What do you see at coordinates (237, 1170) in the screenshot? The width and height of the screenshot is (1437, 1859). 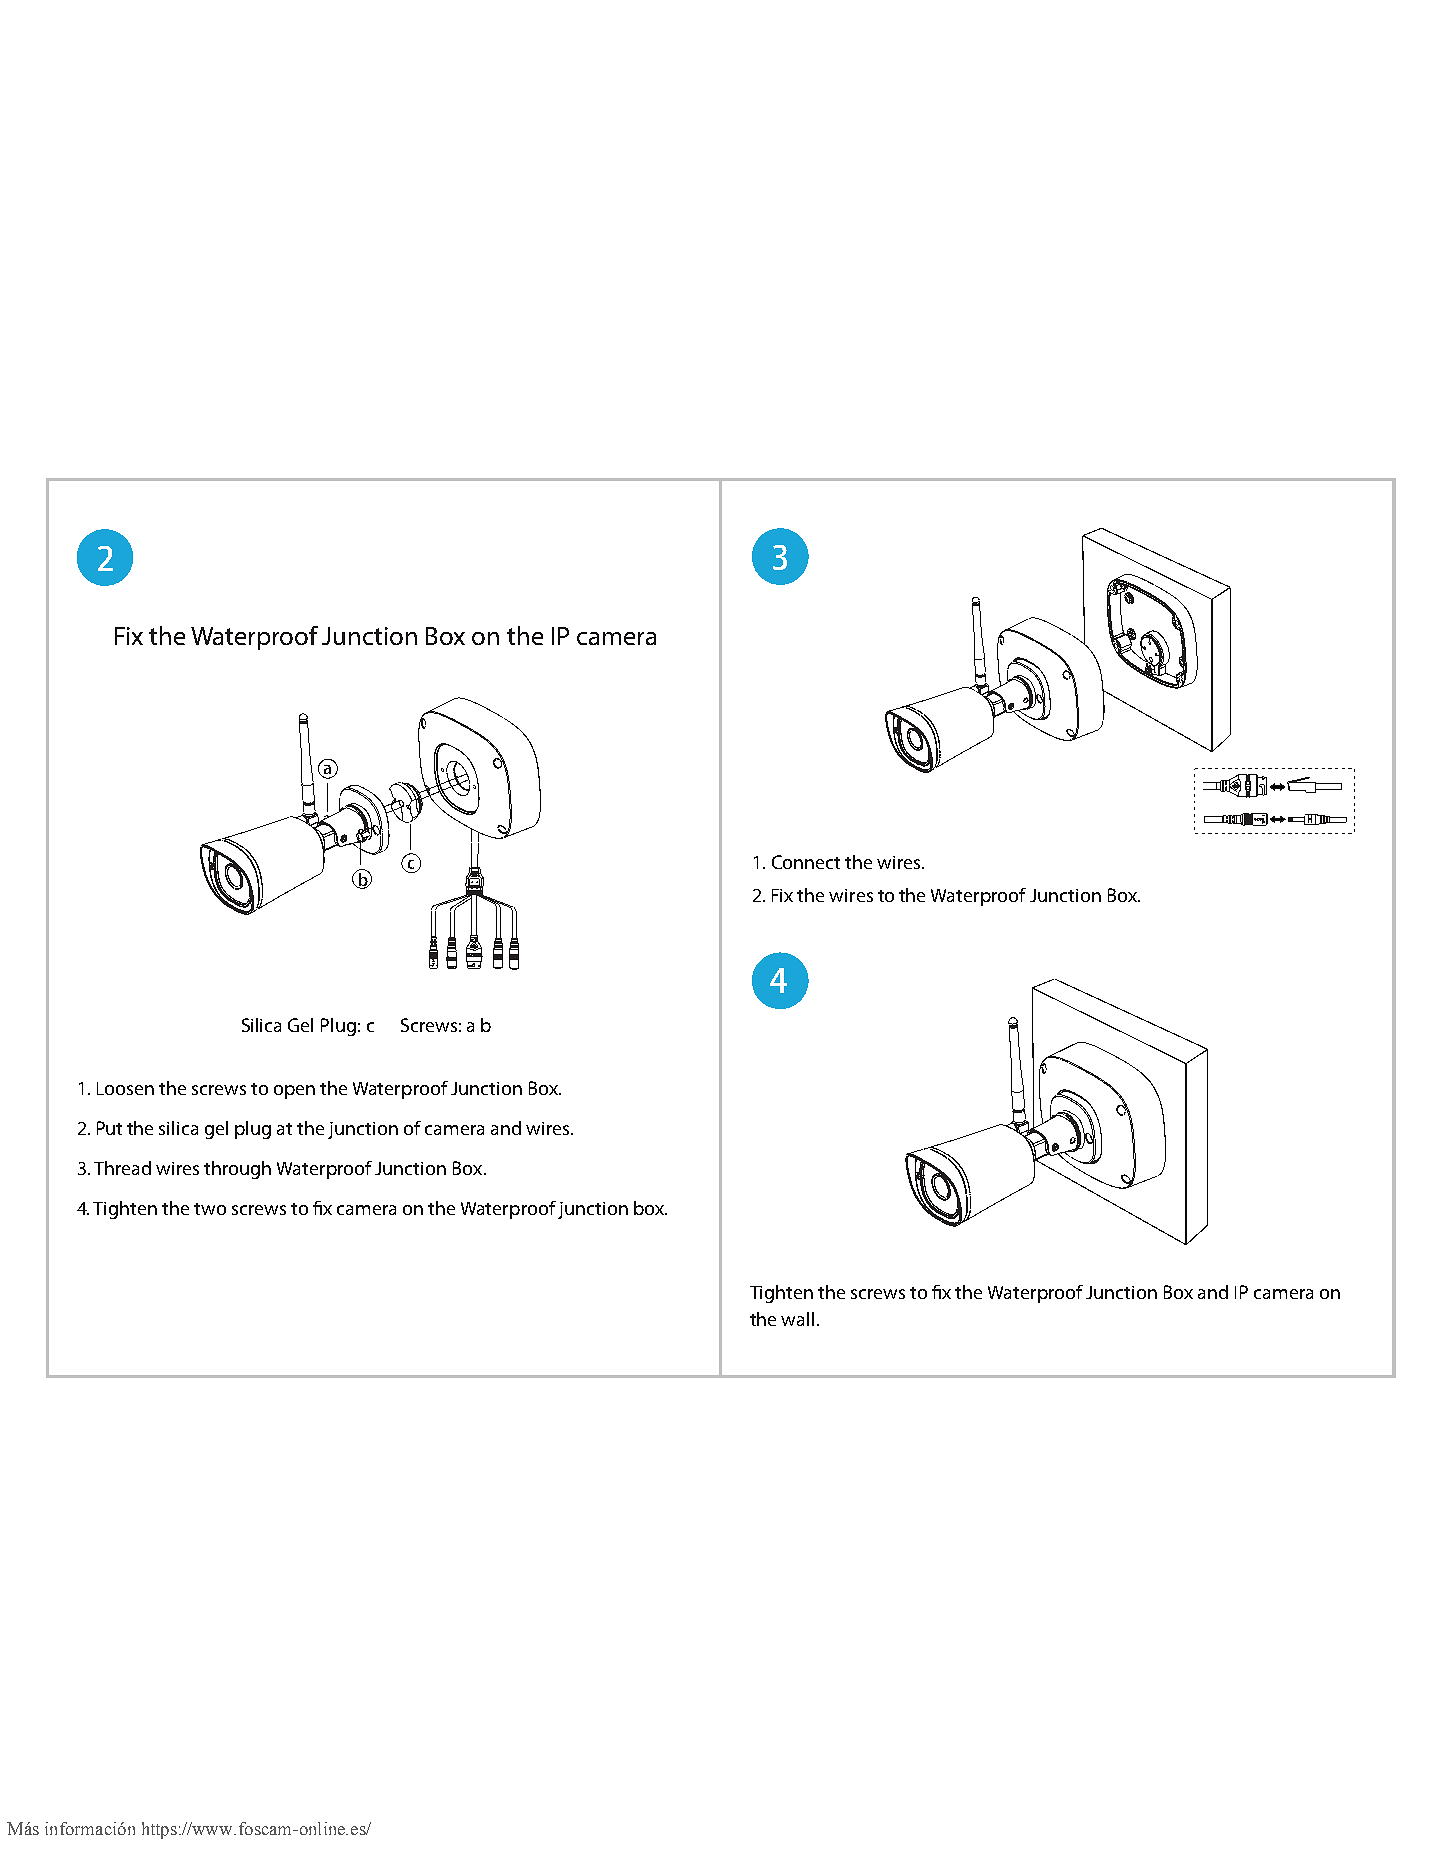 I see `through` at bounding box center [237, 1170].
